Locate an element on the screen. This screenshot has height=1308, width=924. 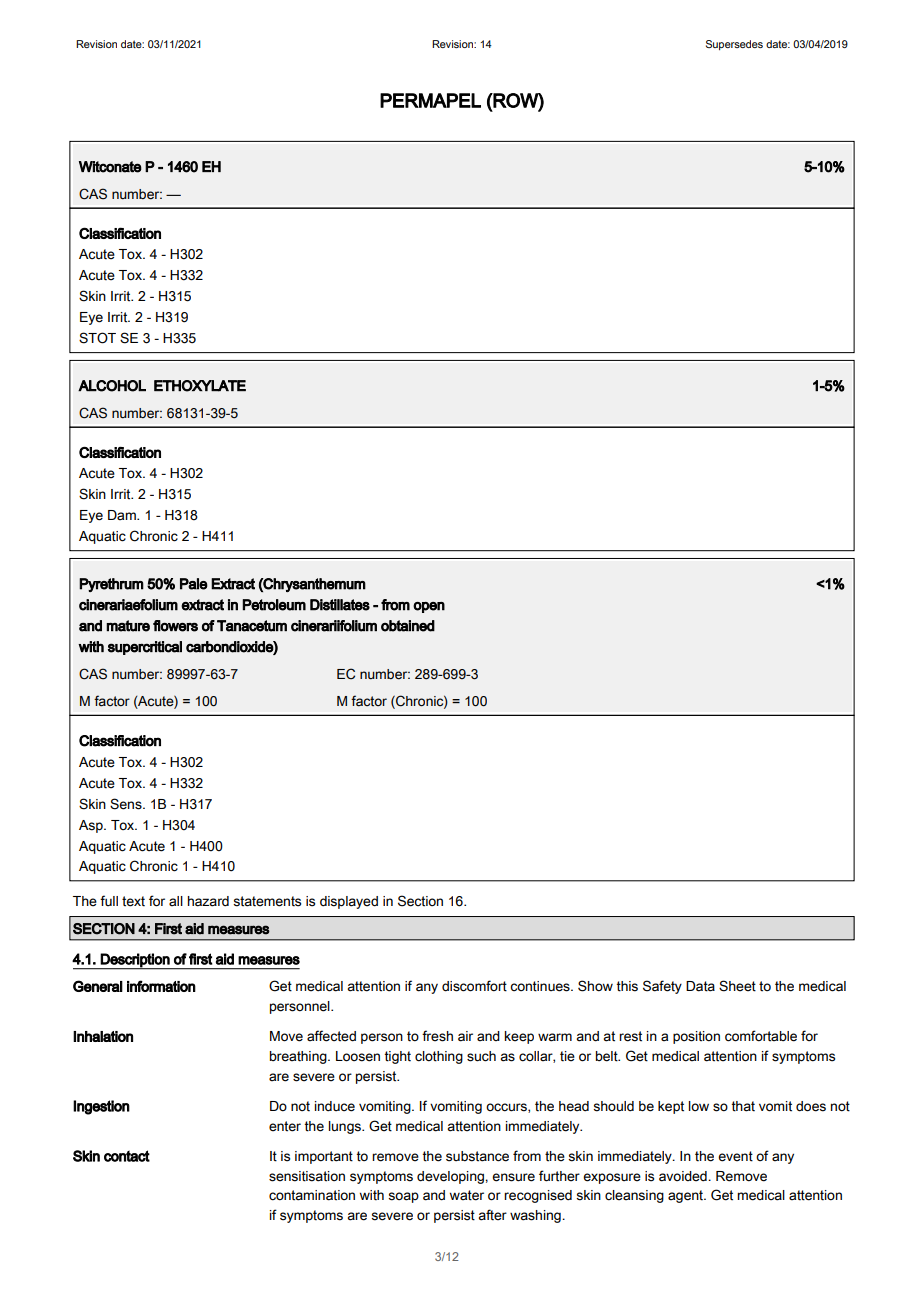
event is located at coordinates (735, 1156).
